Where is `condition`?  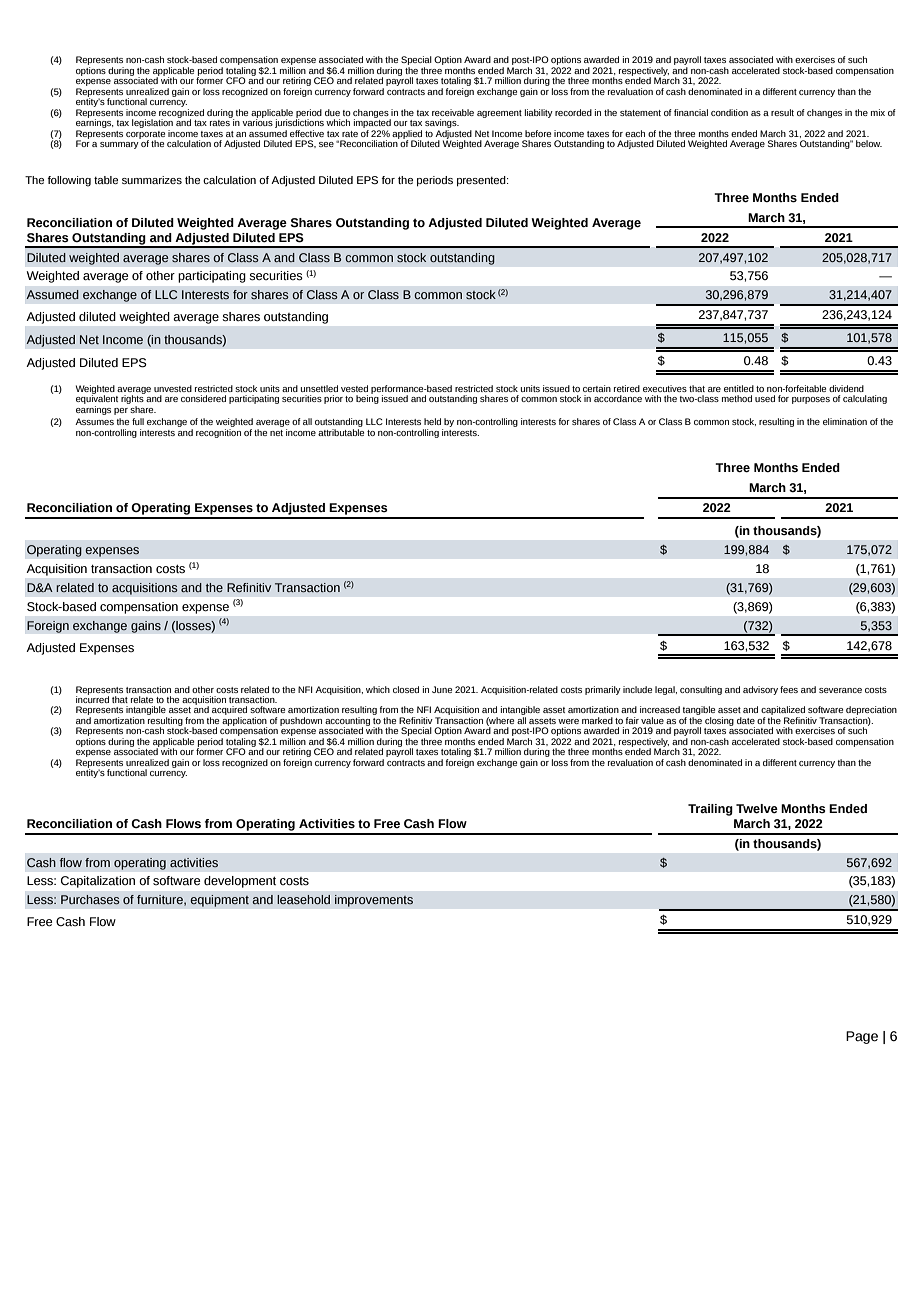
condition is located at coordinates (729, 112).
